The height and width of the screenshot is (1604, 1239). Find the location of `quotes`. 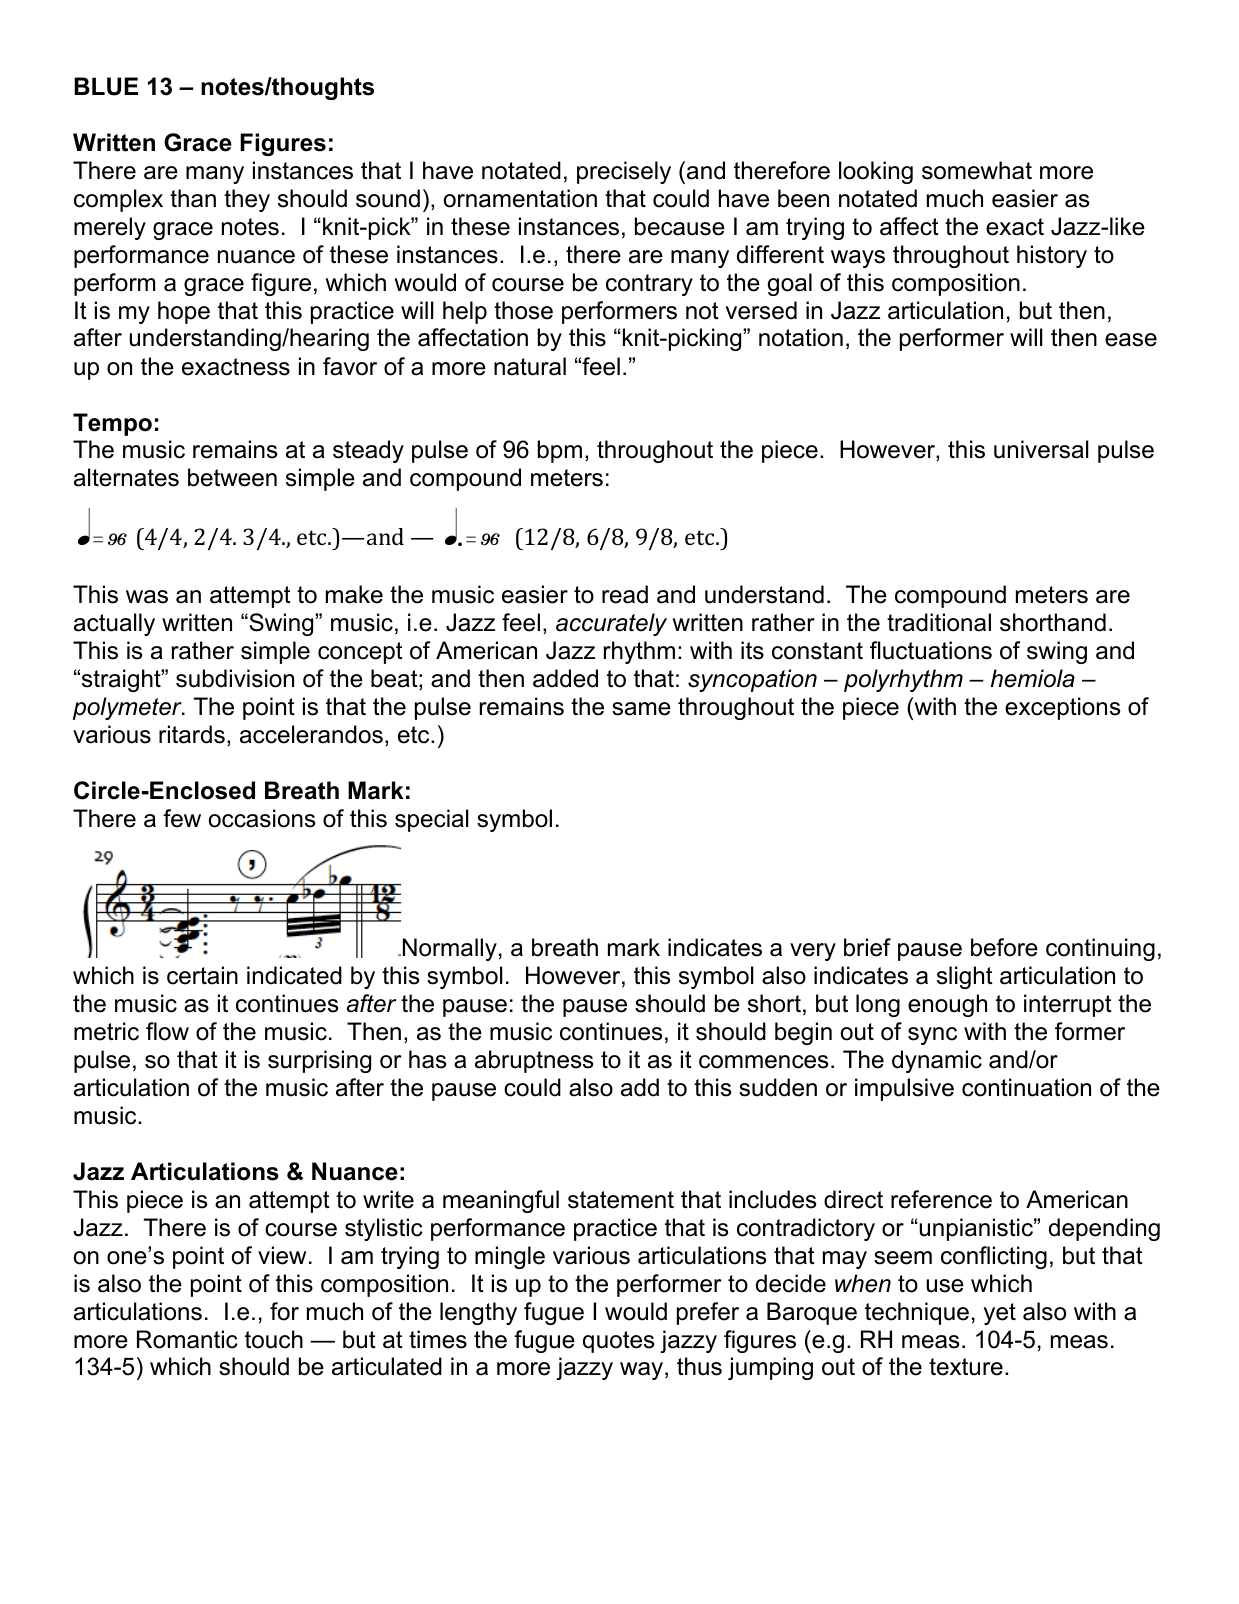

quotes is located at coordinates (618, 1342).
